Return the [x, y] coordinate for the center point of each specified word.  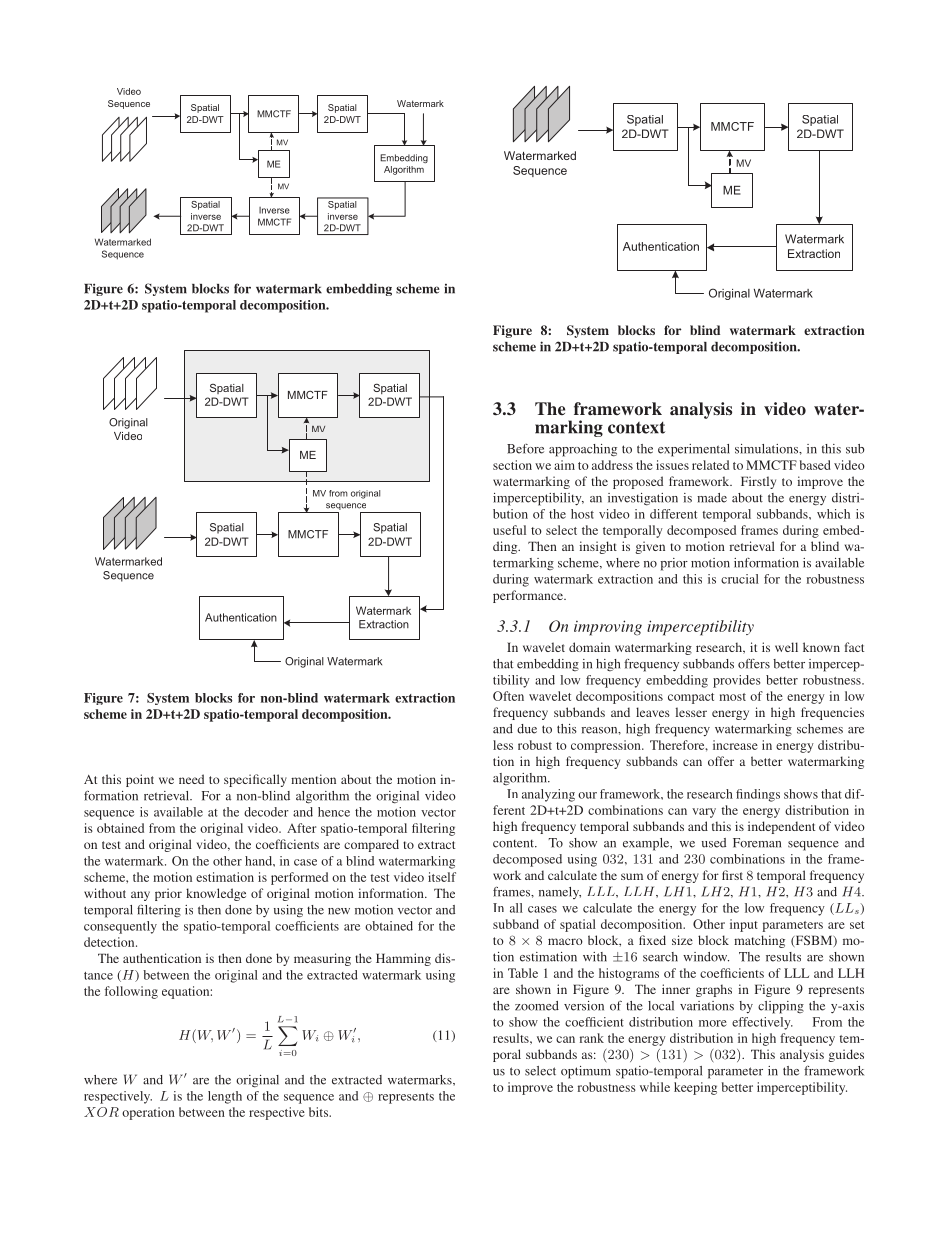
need [191, 779]
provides [737, 681]
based [815, 465]
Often [508, 696]
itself [442, 877]
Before [525, 449]
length [225, 1097]
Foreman [757, 843]
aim [564, 465]
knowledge [216, 894]
